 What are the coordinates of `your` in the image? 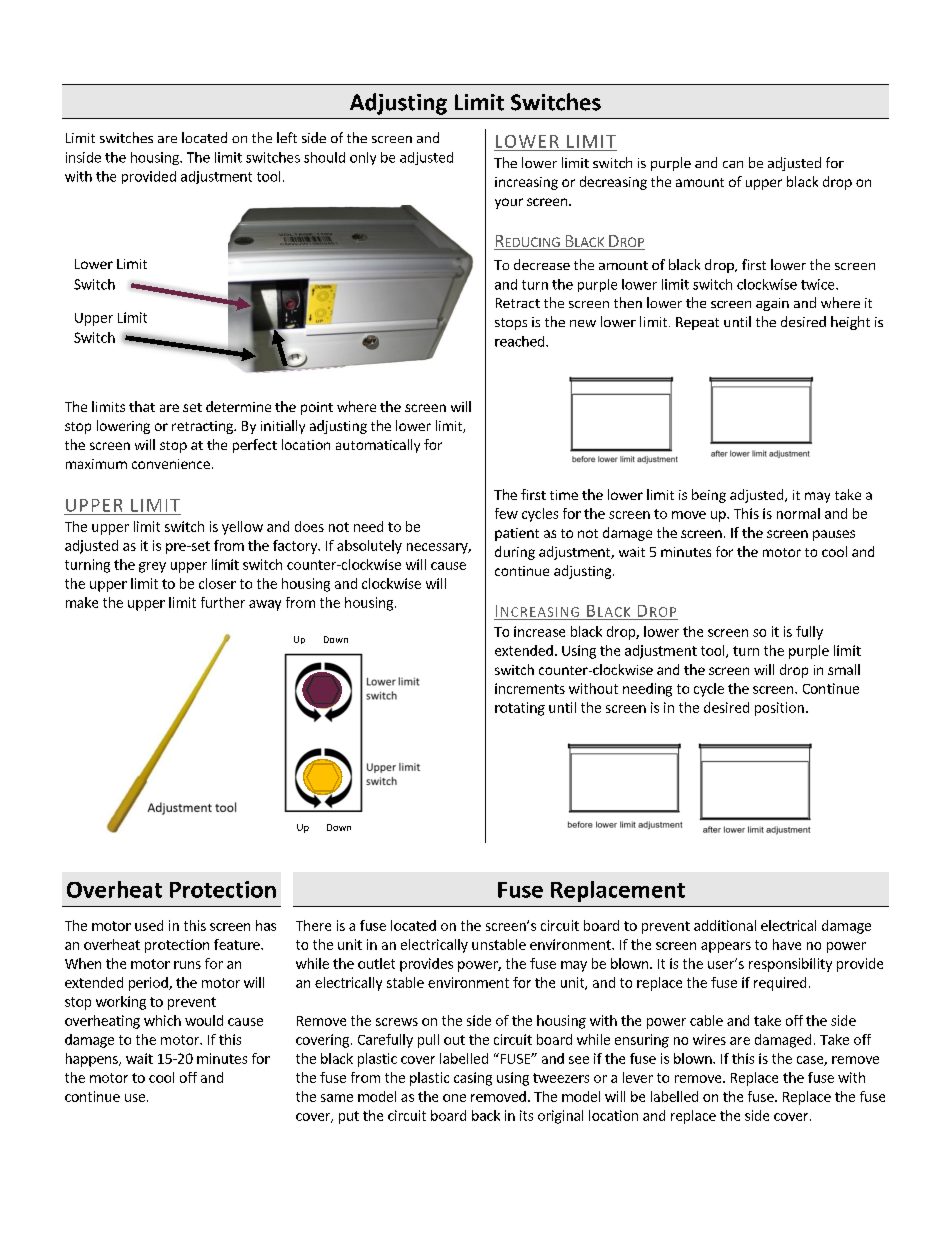 It's located at (509, 203).
